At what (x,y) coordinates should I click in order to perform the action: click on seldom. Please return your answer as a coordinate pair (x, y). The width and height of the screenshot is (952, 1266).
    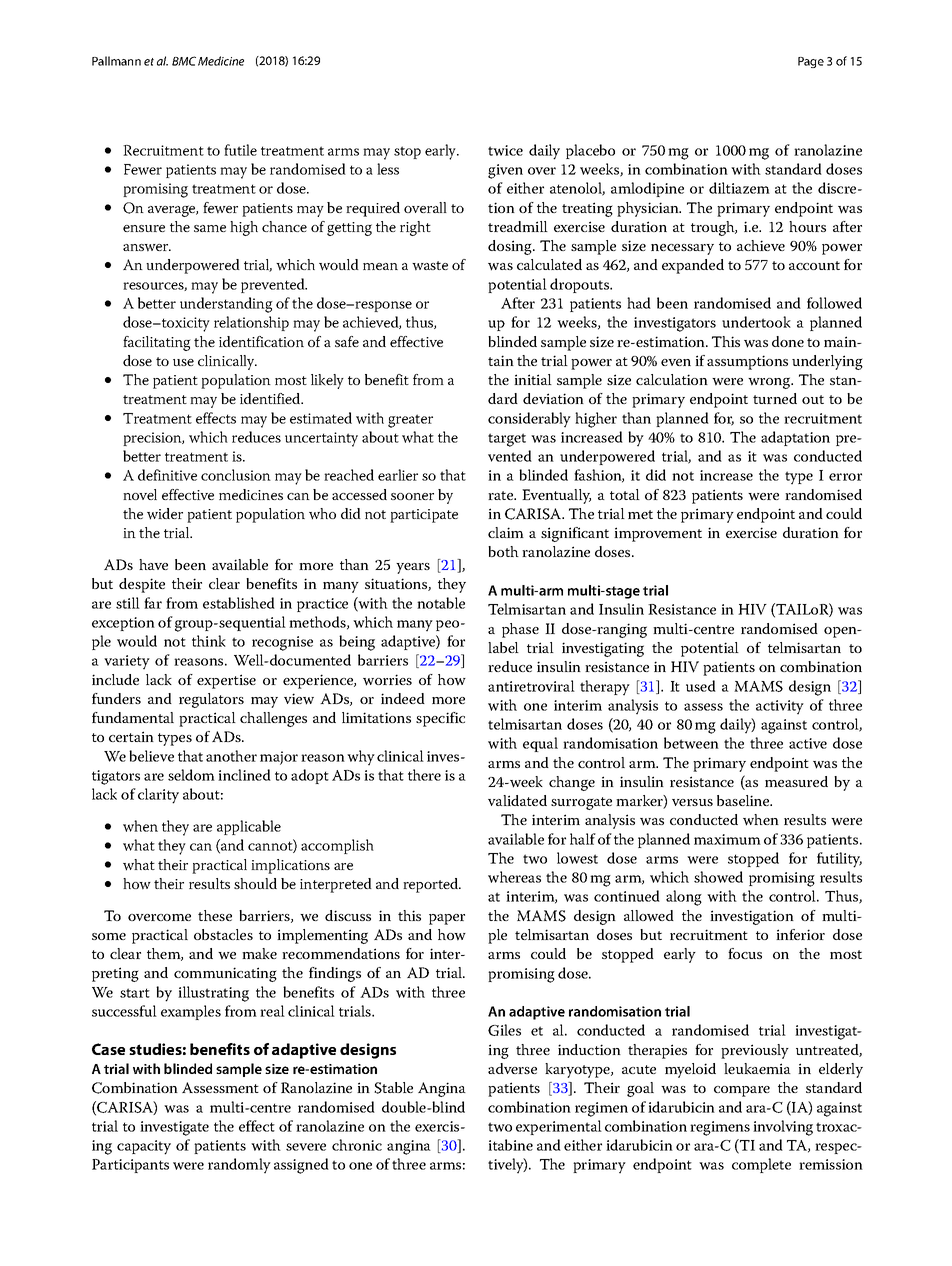
    Looking at the image, I should click on (191, 775).
